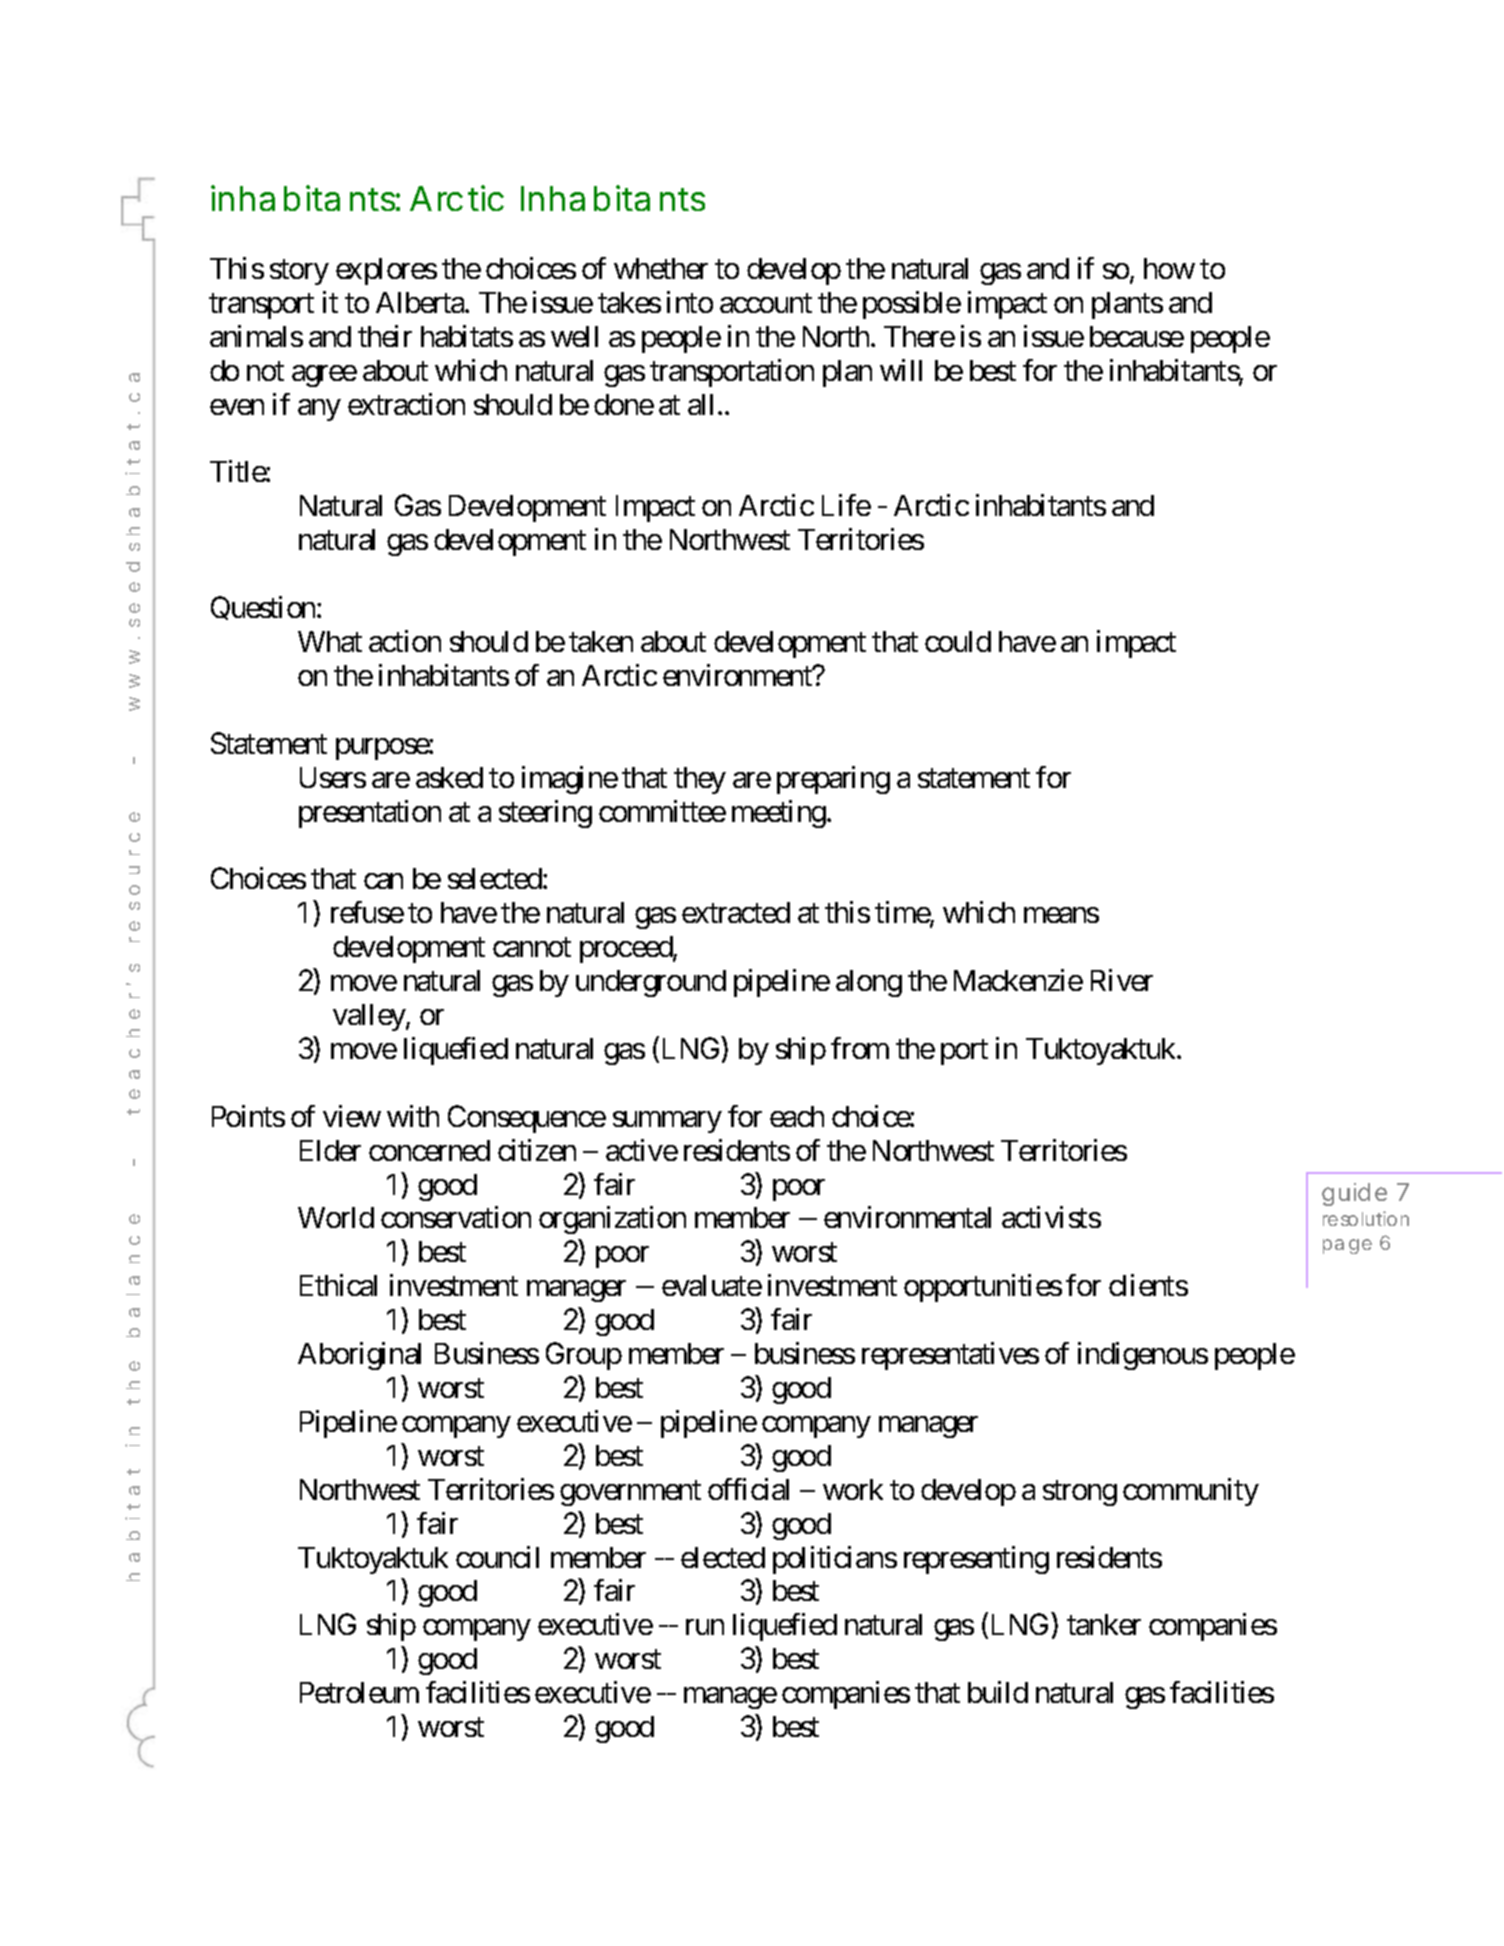 The height and width of the image is (1946, 1504). Describe the element at coordinates (352, 1116) in the image. I see `view` at that location.
